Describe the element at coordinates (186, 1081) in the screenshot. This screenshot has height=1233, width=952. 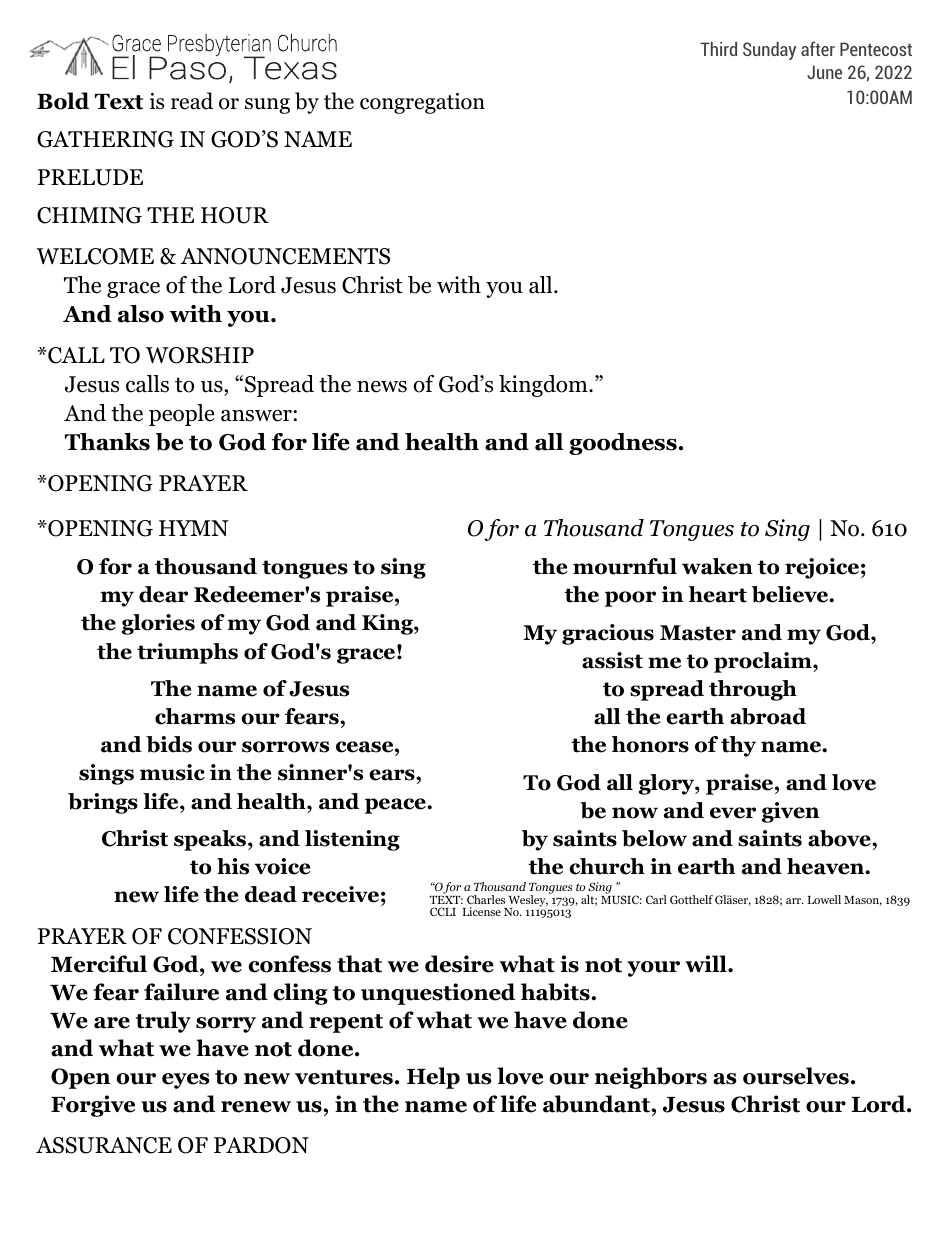
I see `eyes` at that location.
